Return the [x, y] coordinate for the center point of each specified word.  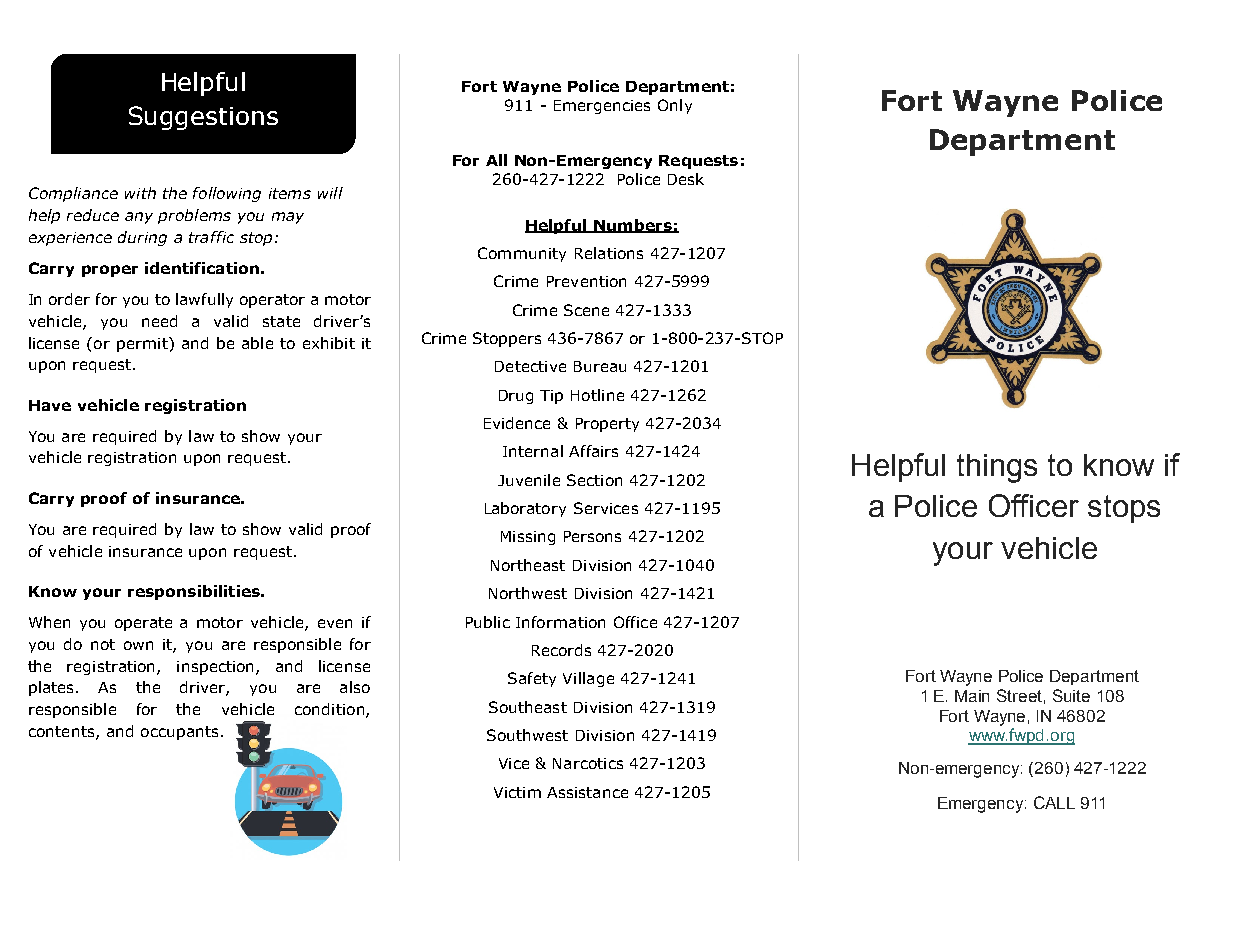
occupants [179, 733]
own [138, 645]
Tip [551, 397]
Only [675, 106]
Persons [592, 536]
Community [522, 254]
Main [972, 696]
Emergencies [602, 107]
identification [202, 268]
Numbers [633, 226]
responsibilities [195, 592]
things [997, 468]
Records [561, 650]
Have [50, 405]
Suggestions [203, 118]
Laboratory [525, 509]
